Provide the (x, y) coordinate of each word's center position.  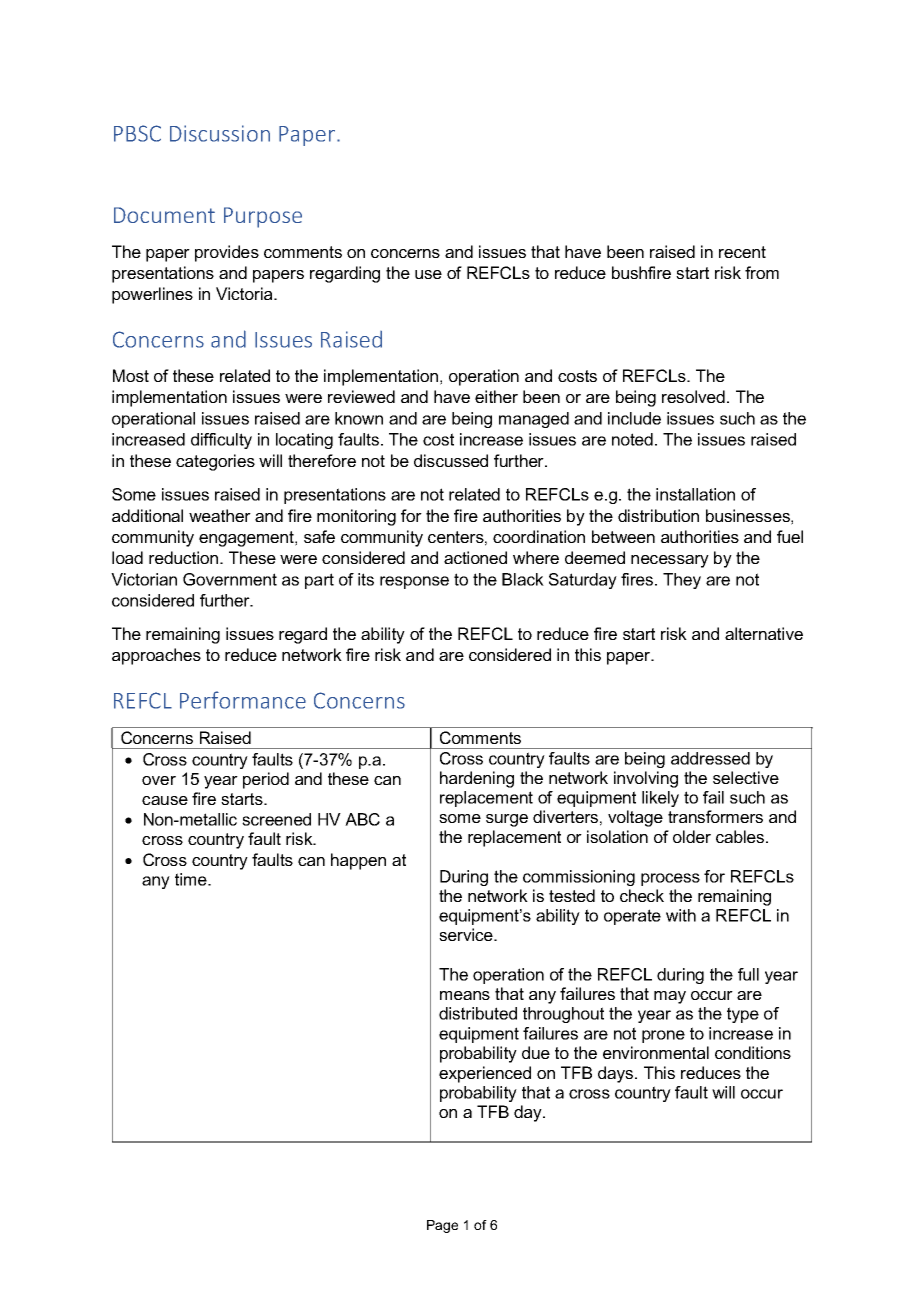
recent (742, 252)
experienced (485, 1074)
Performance (243, 700)
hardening (477, 779)
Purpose (263, 217)
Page (442, 1226)
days (617, 1074)
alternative (764, 633)
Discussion (220, 133)
